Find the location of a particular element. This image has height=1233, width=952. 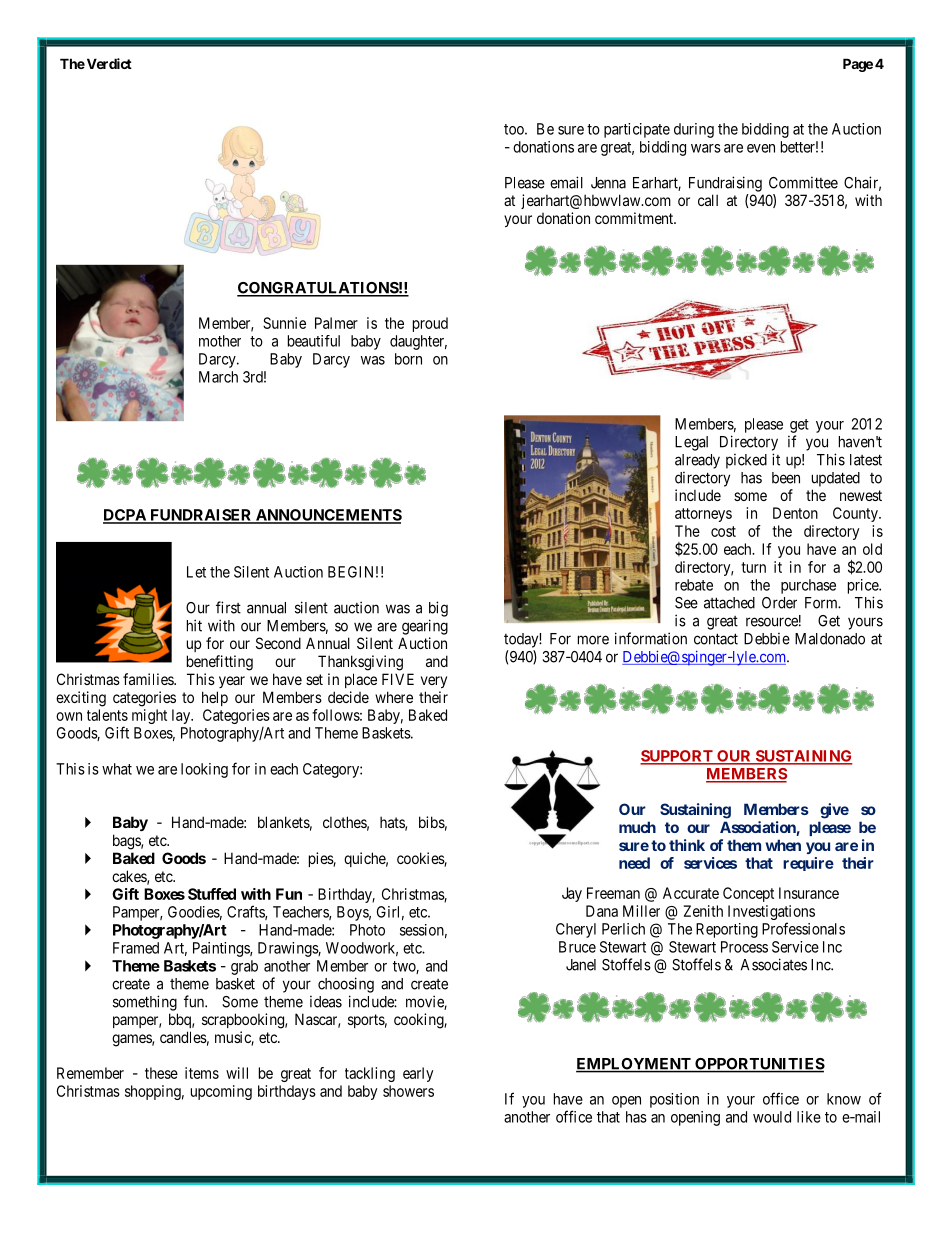

Let is located at coordinates (196, 572).
